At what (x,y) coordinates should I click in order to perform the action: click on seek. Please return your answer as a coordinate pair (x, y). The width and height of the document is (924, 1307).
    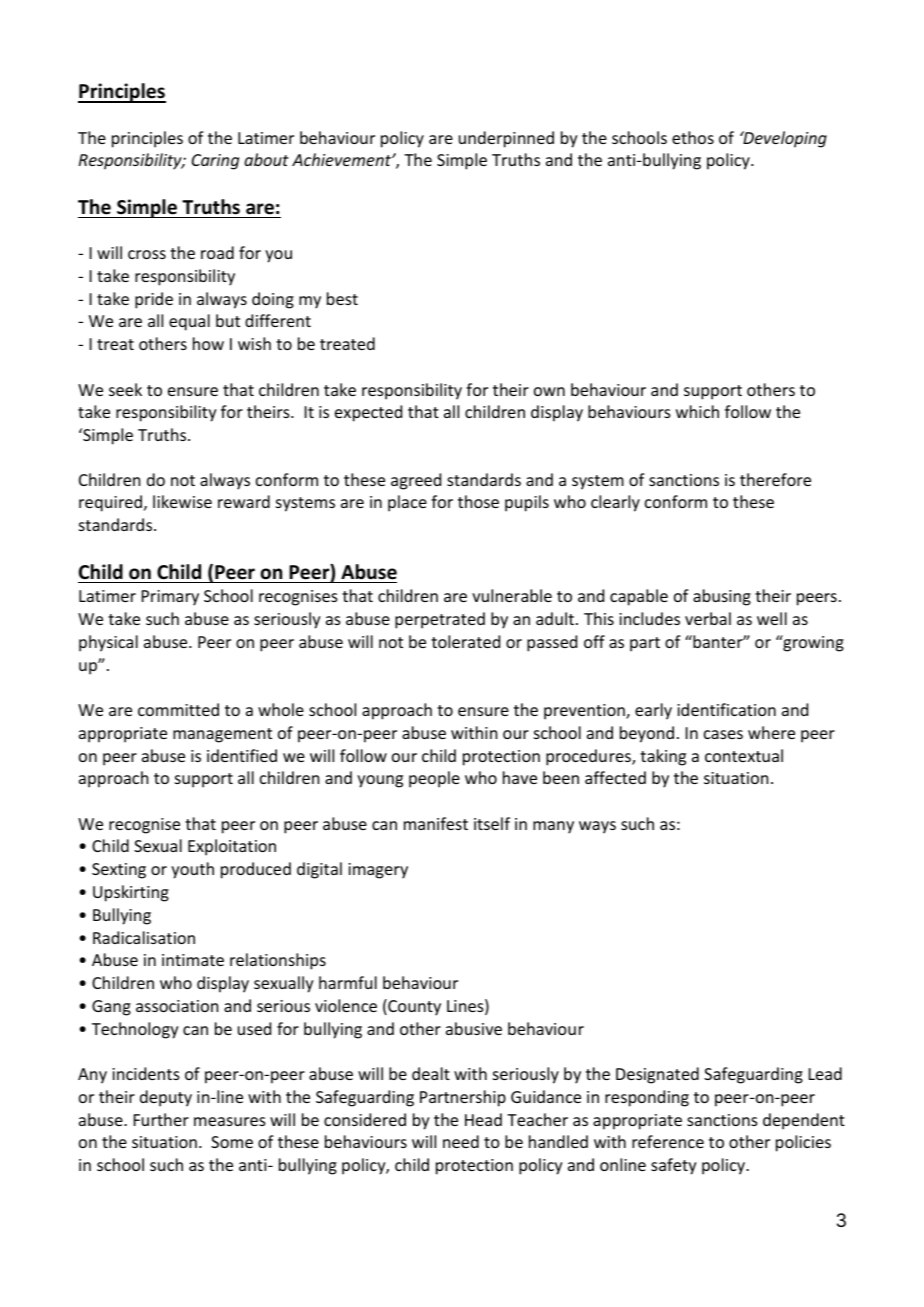
    Looking at the image, I should click on (125, 389).
